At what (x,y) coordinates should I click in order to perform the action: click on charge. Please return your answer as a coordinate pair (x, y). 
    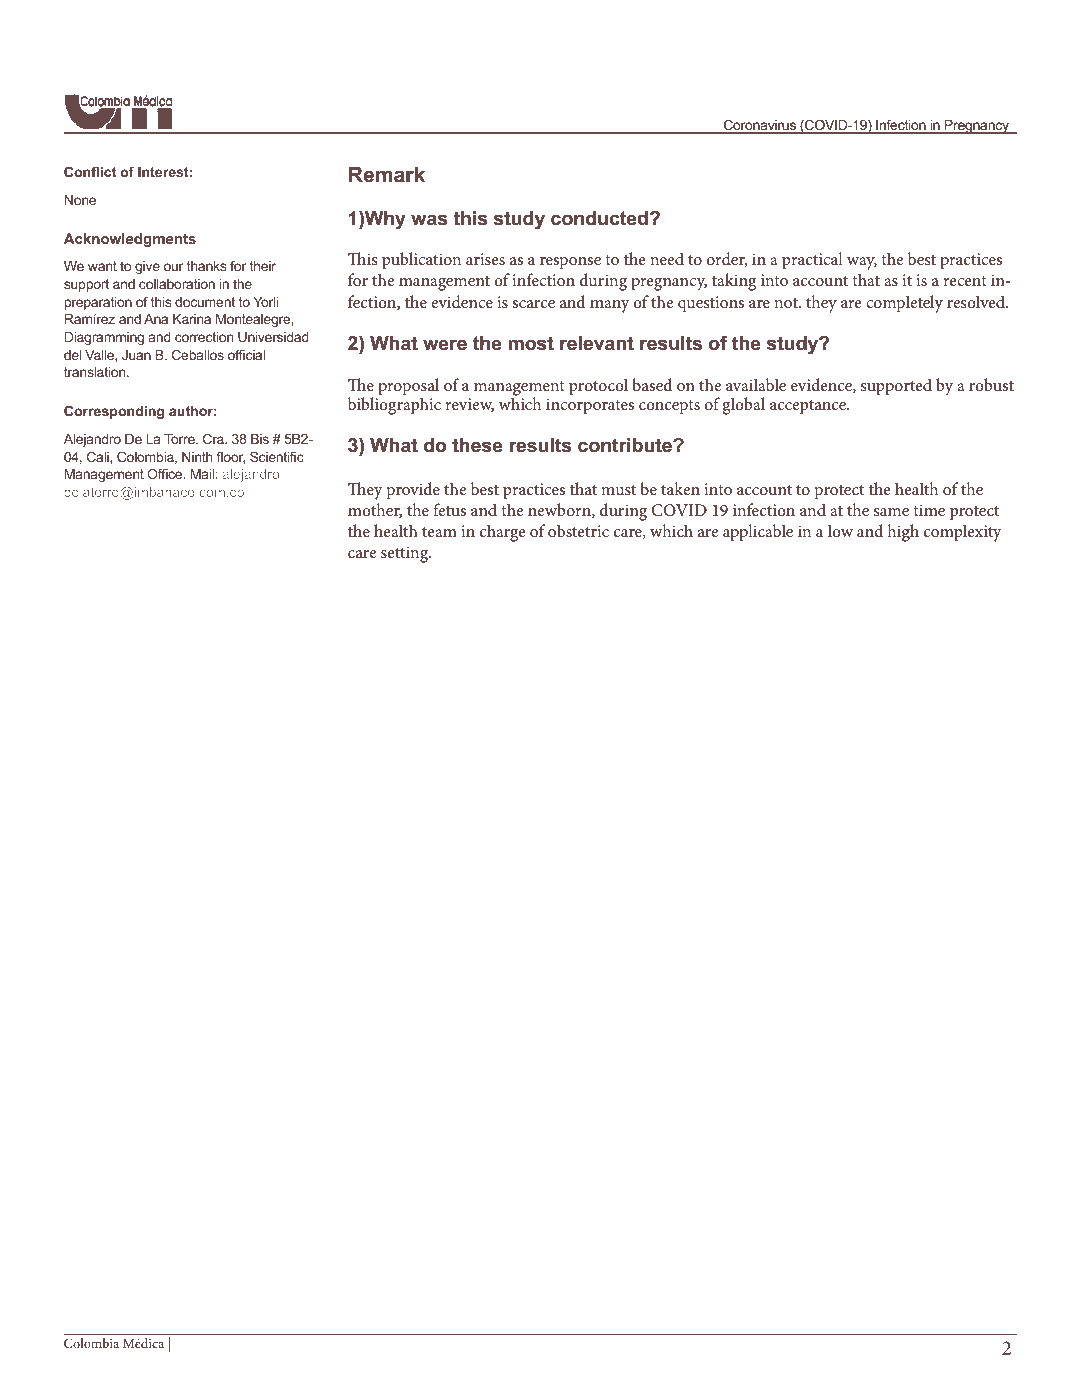
    Looking at the image, I should click on (503, 533).
